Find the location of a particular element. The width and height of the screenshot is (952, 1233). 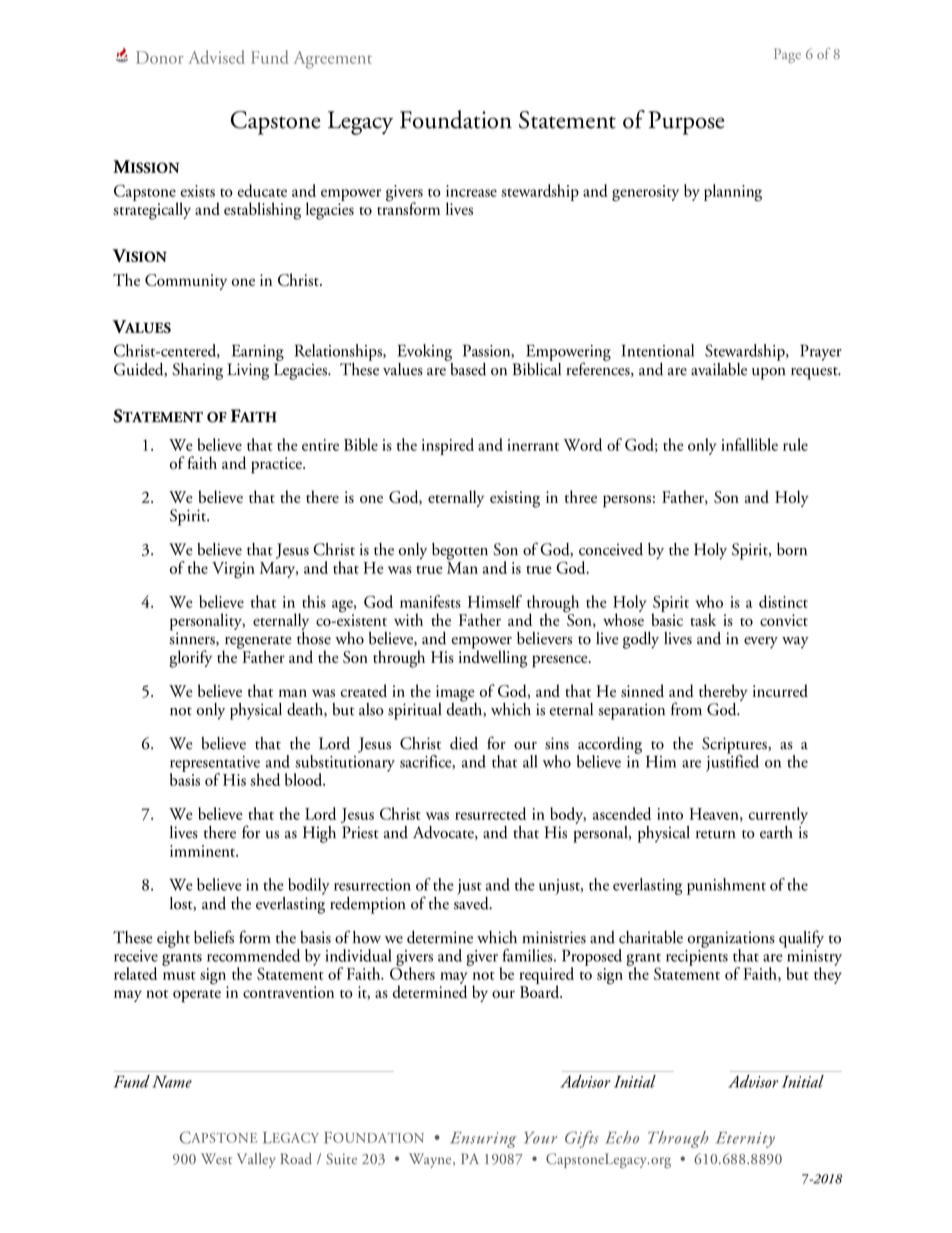

Advised is located at coordinates (216, 57).
